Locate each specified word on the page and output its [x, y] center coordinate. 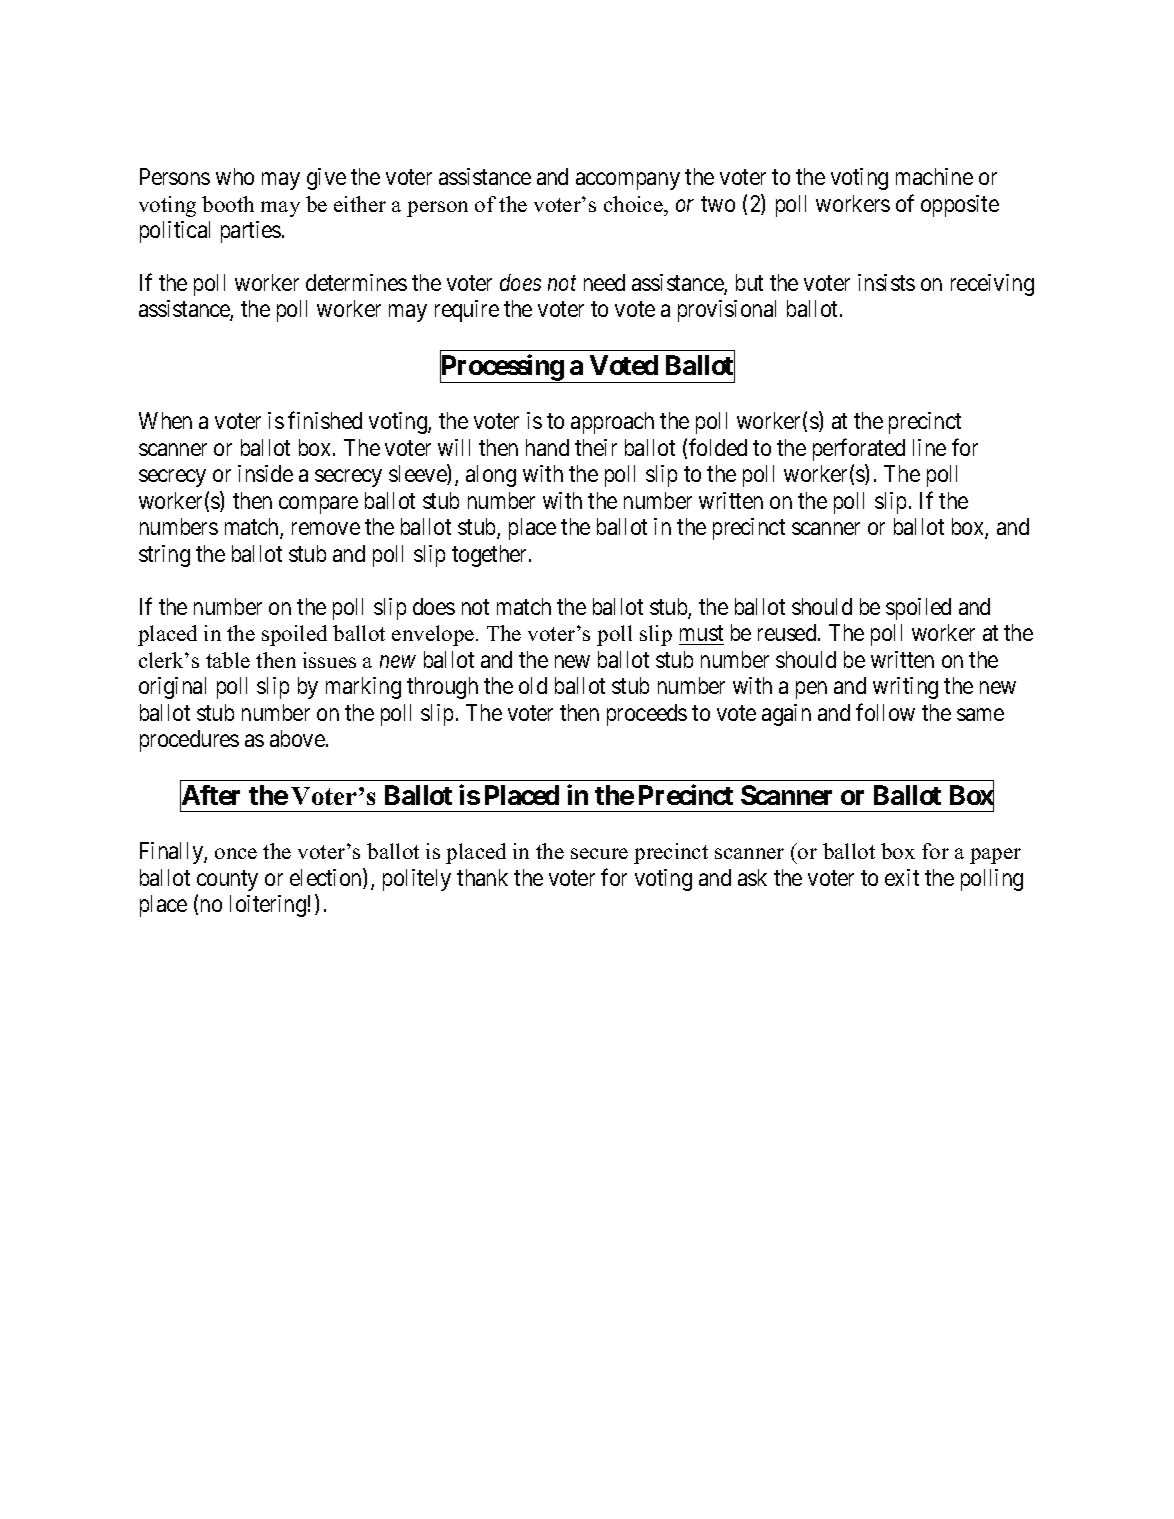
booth [228, 204]
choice [634, 204]
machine [934, 176]
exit [902, 877]
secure [599, 853]
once [236, 853]
